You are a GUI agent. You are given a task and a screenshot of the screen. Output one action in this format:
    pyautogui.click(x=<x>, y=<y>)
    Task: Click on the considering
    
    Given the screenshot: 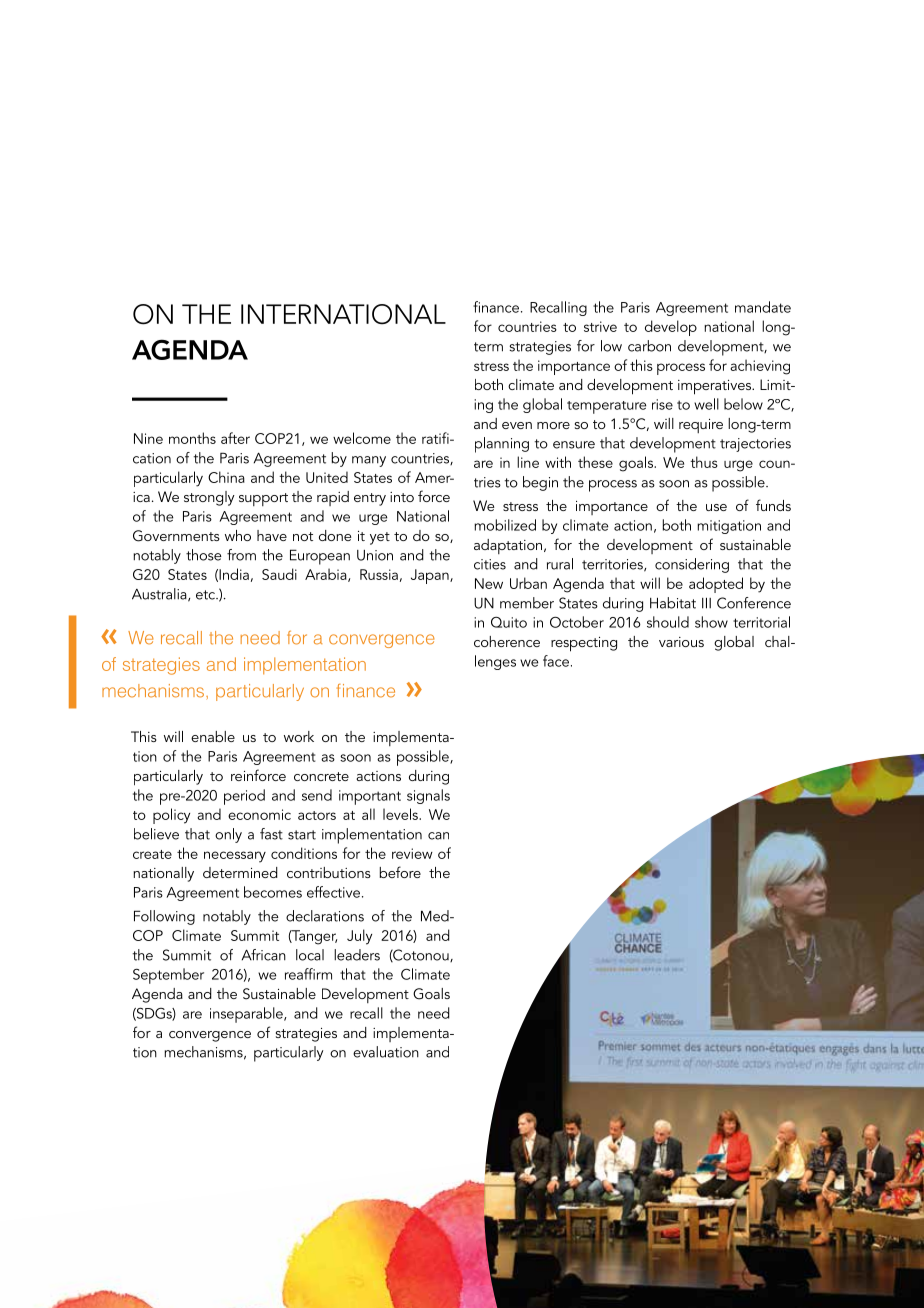 What is the action you would take?
    pyautogui.click(x=692, y=565)
